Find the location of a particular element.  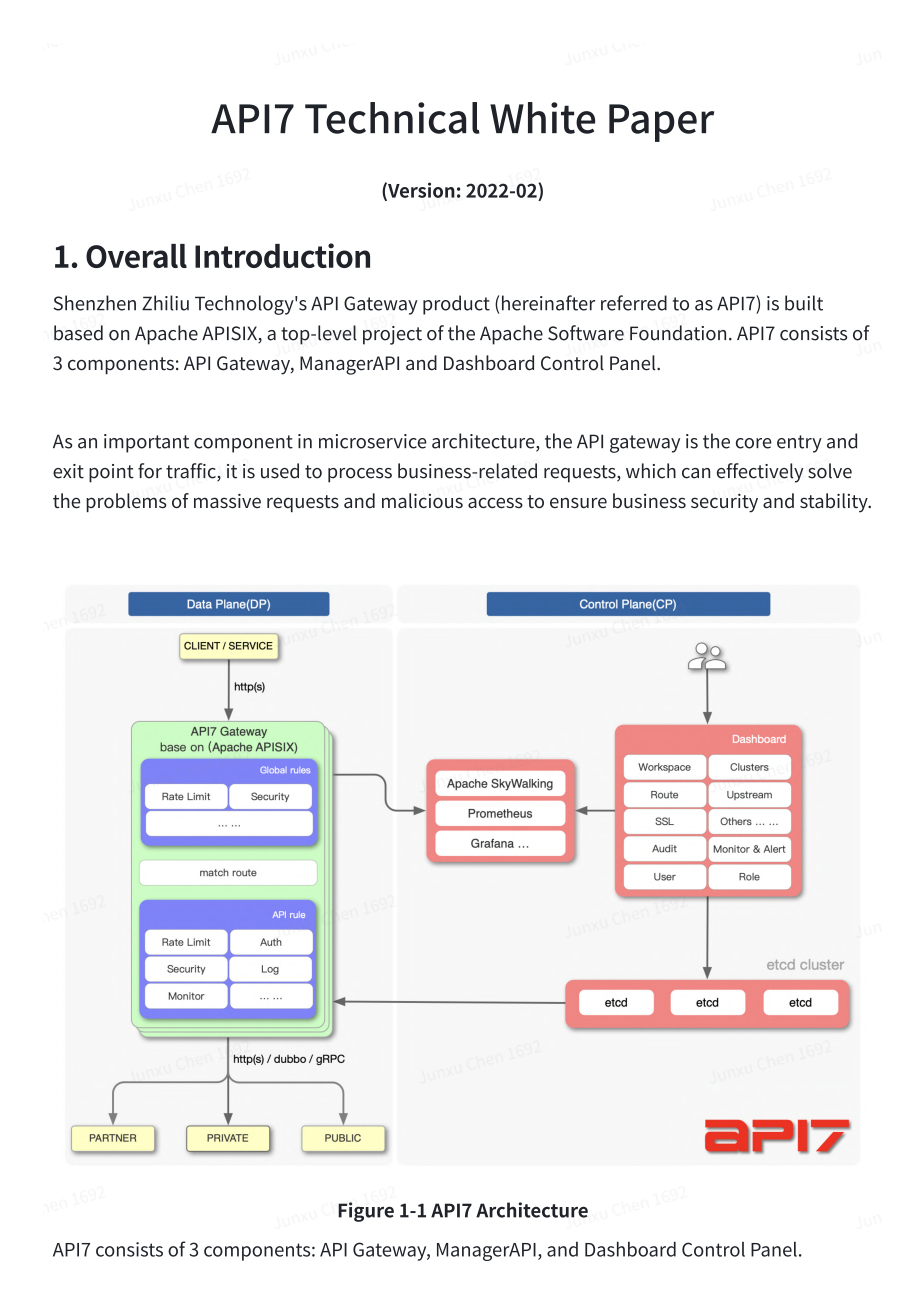

stability is located at coordinates (835, 503).
